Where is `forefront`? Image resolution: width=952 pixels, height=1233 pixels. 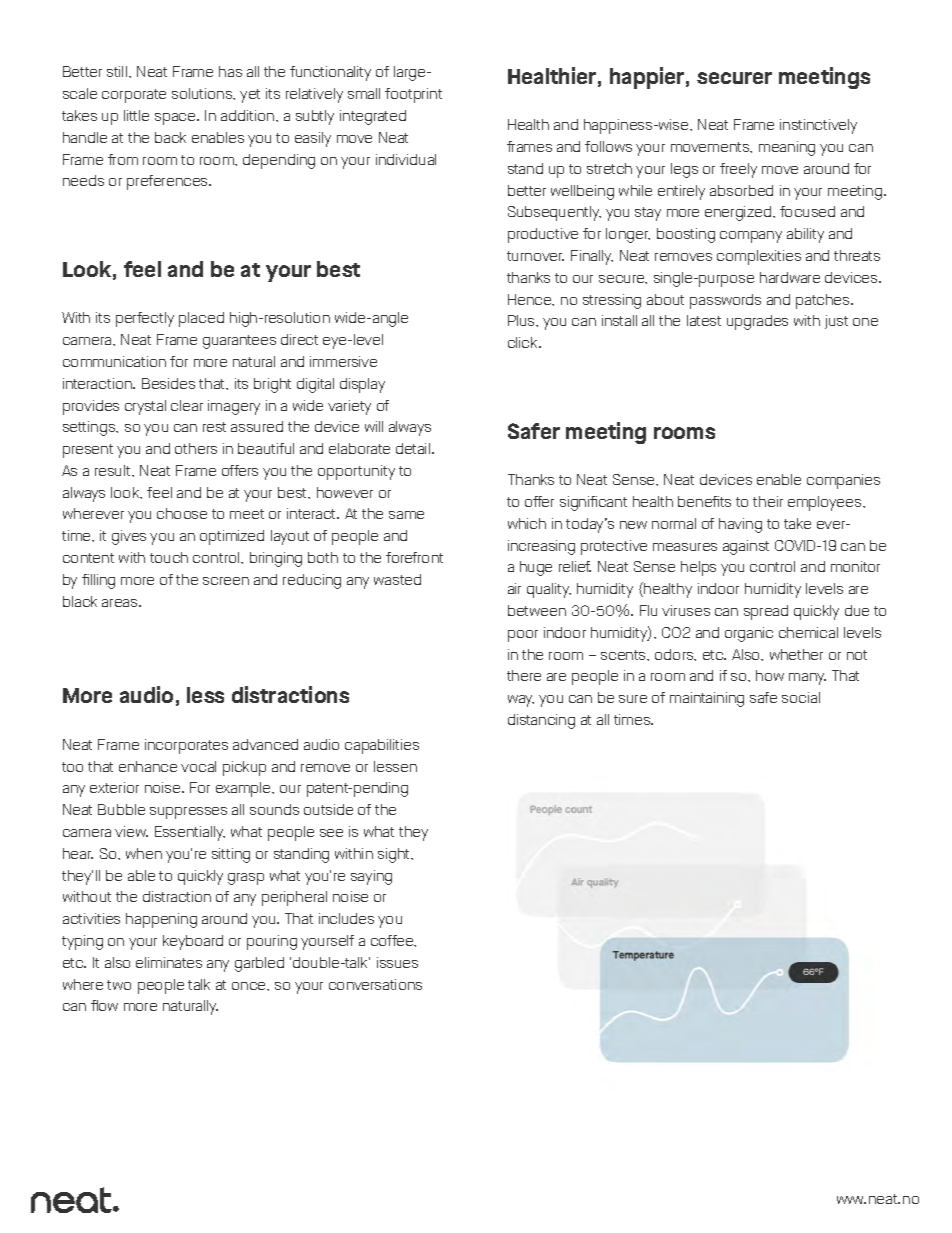 forefront is located at coordinates (414, 557).
